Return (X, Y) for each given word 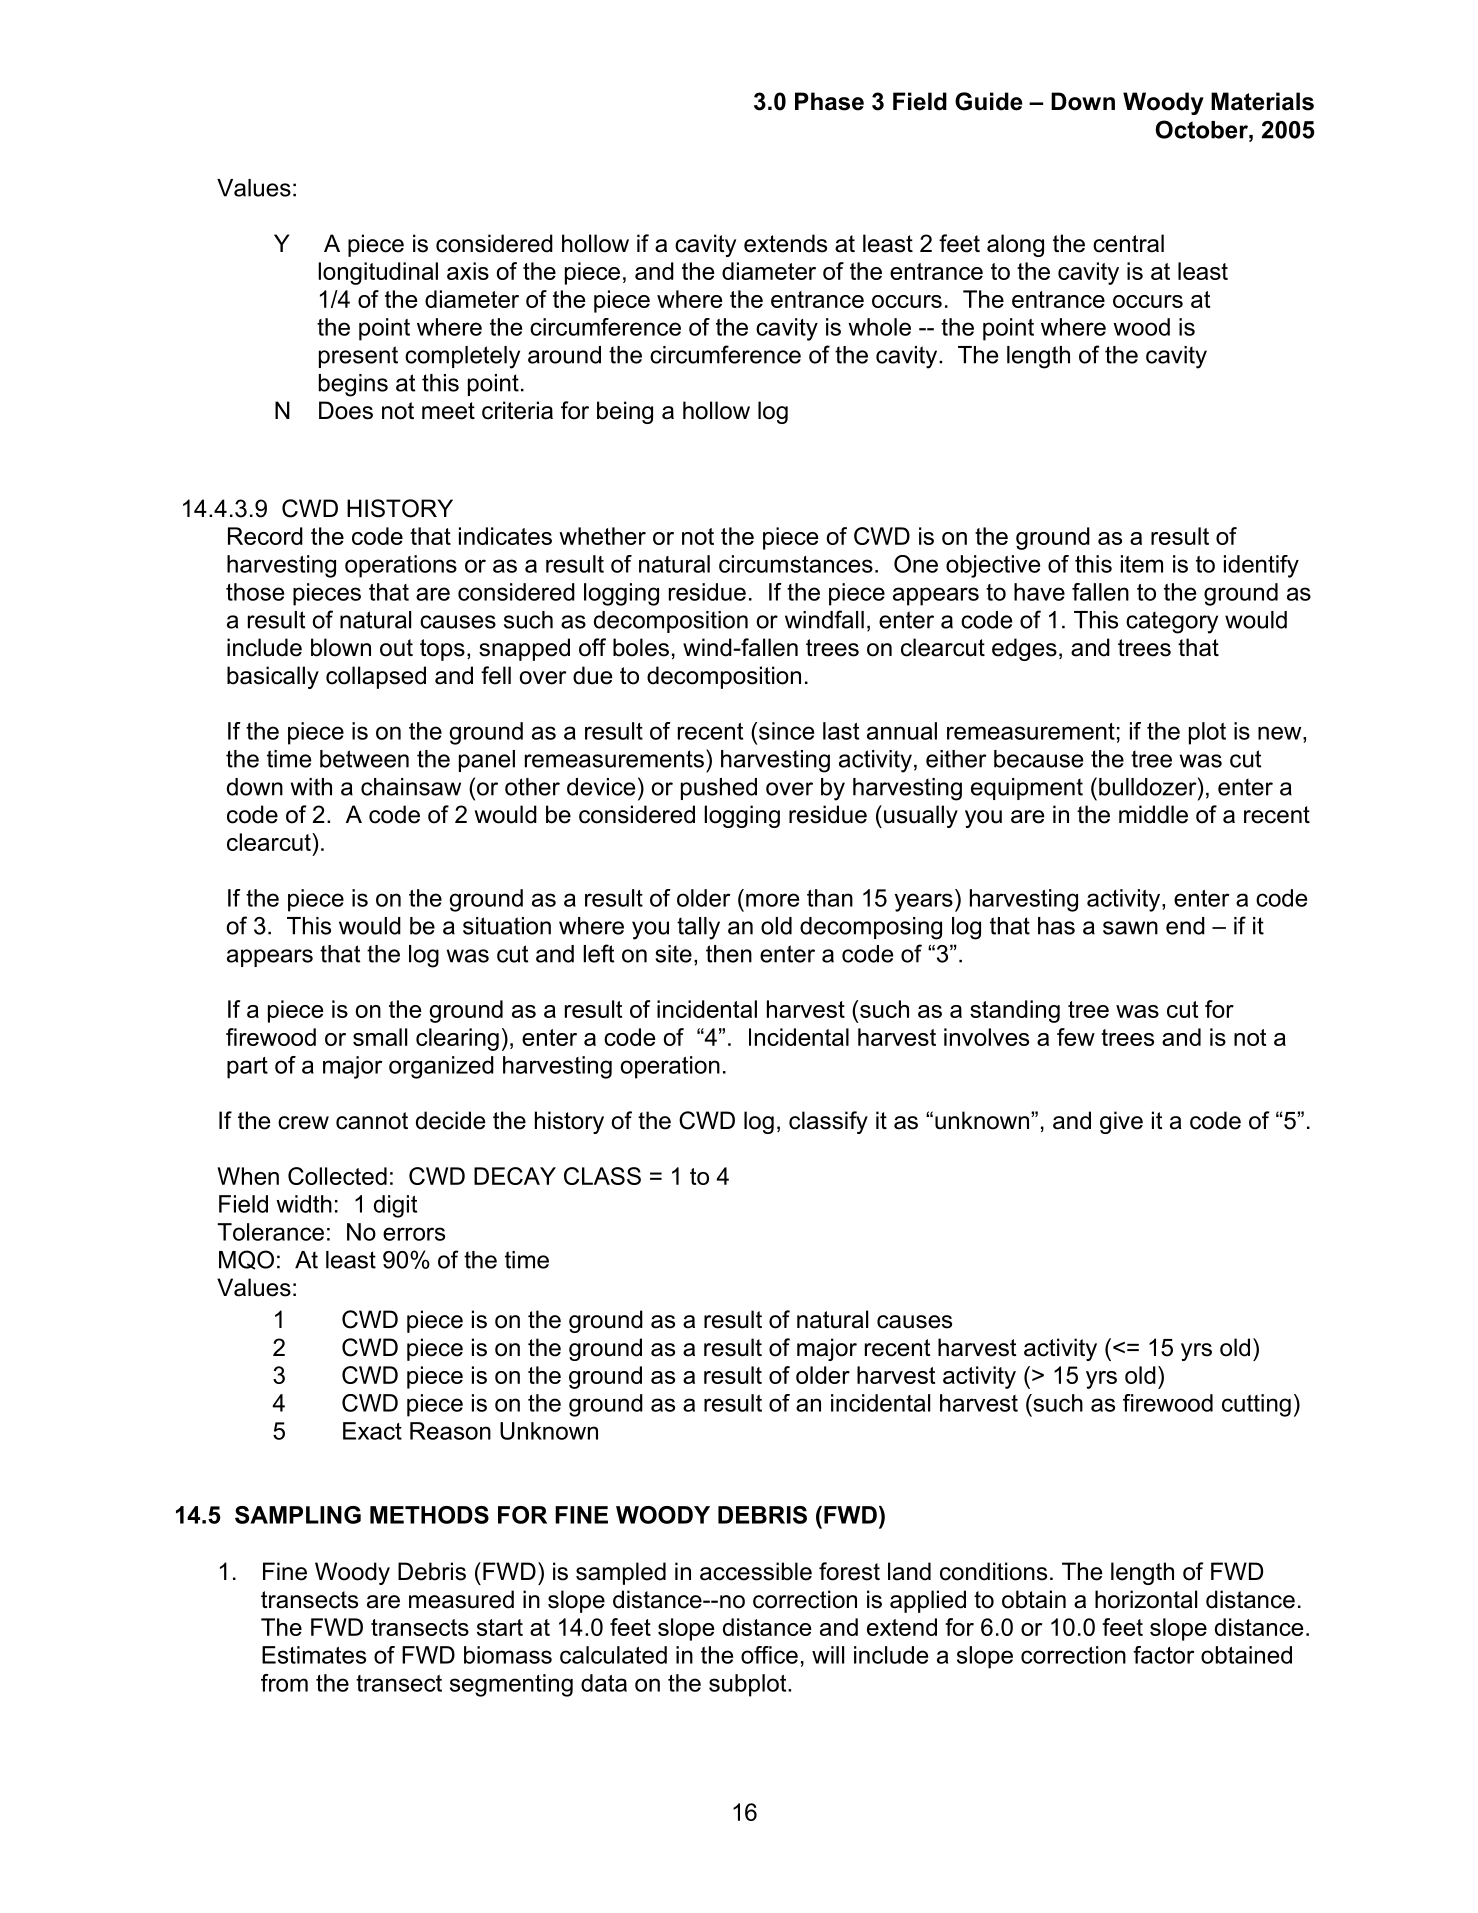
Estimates (314, 1655)
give (1121, 1122)
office (769, 1655)
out (396, 648)
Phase (829, 101)
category (1172, 622)
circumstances (796, 564)
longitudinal (378, 273)
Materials (1262, 101)
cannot (372, 1121)
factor (1164, 1655)
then (729, 954)
